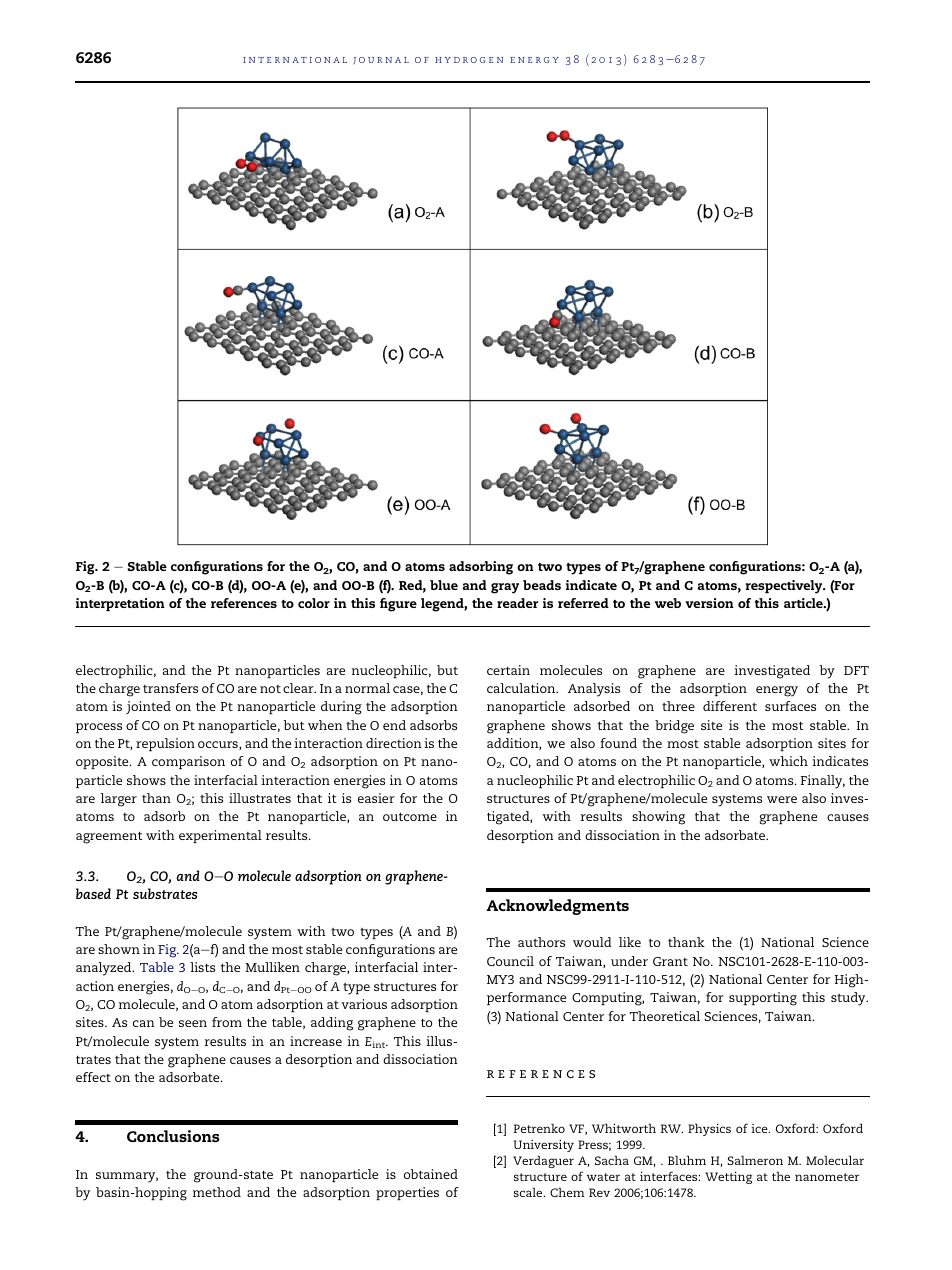 The image size is (952, 1270). Describe the element at coordinates (220, 836) in the screenshot. I see `experimental` at that location.
